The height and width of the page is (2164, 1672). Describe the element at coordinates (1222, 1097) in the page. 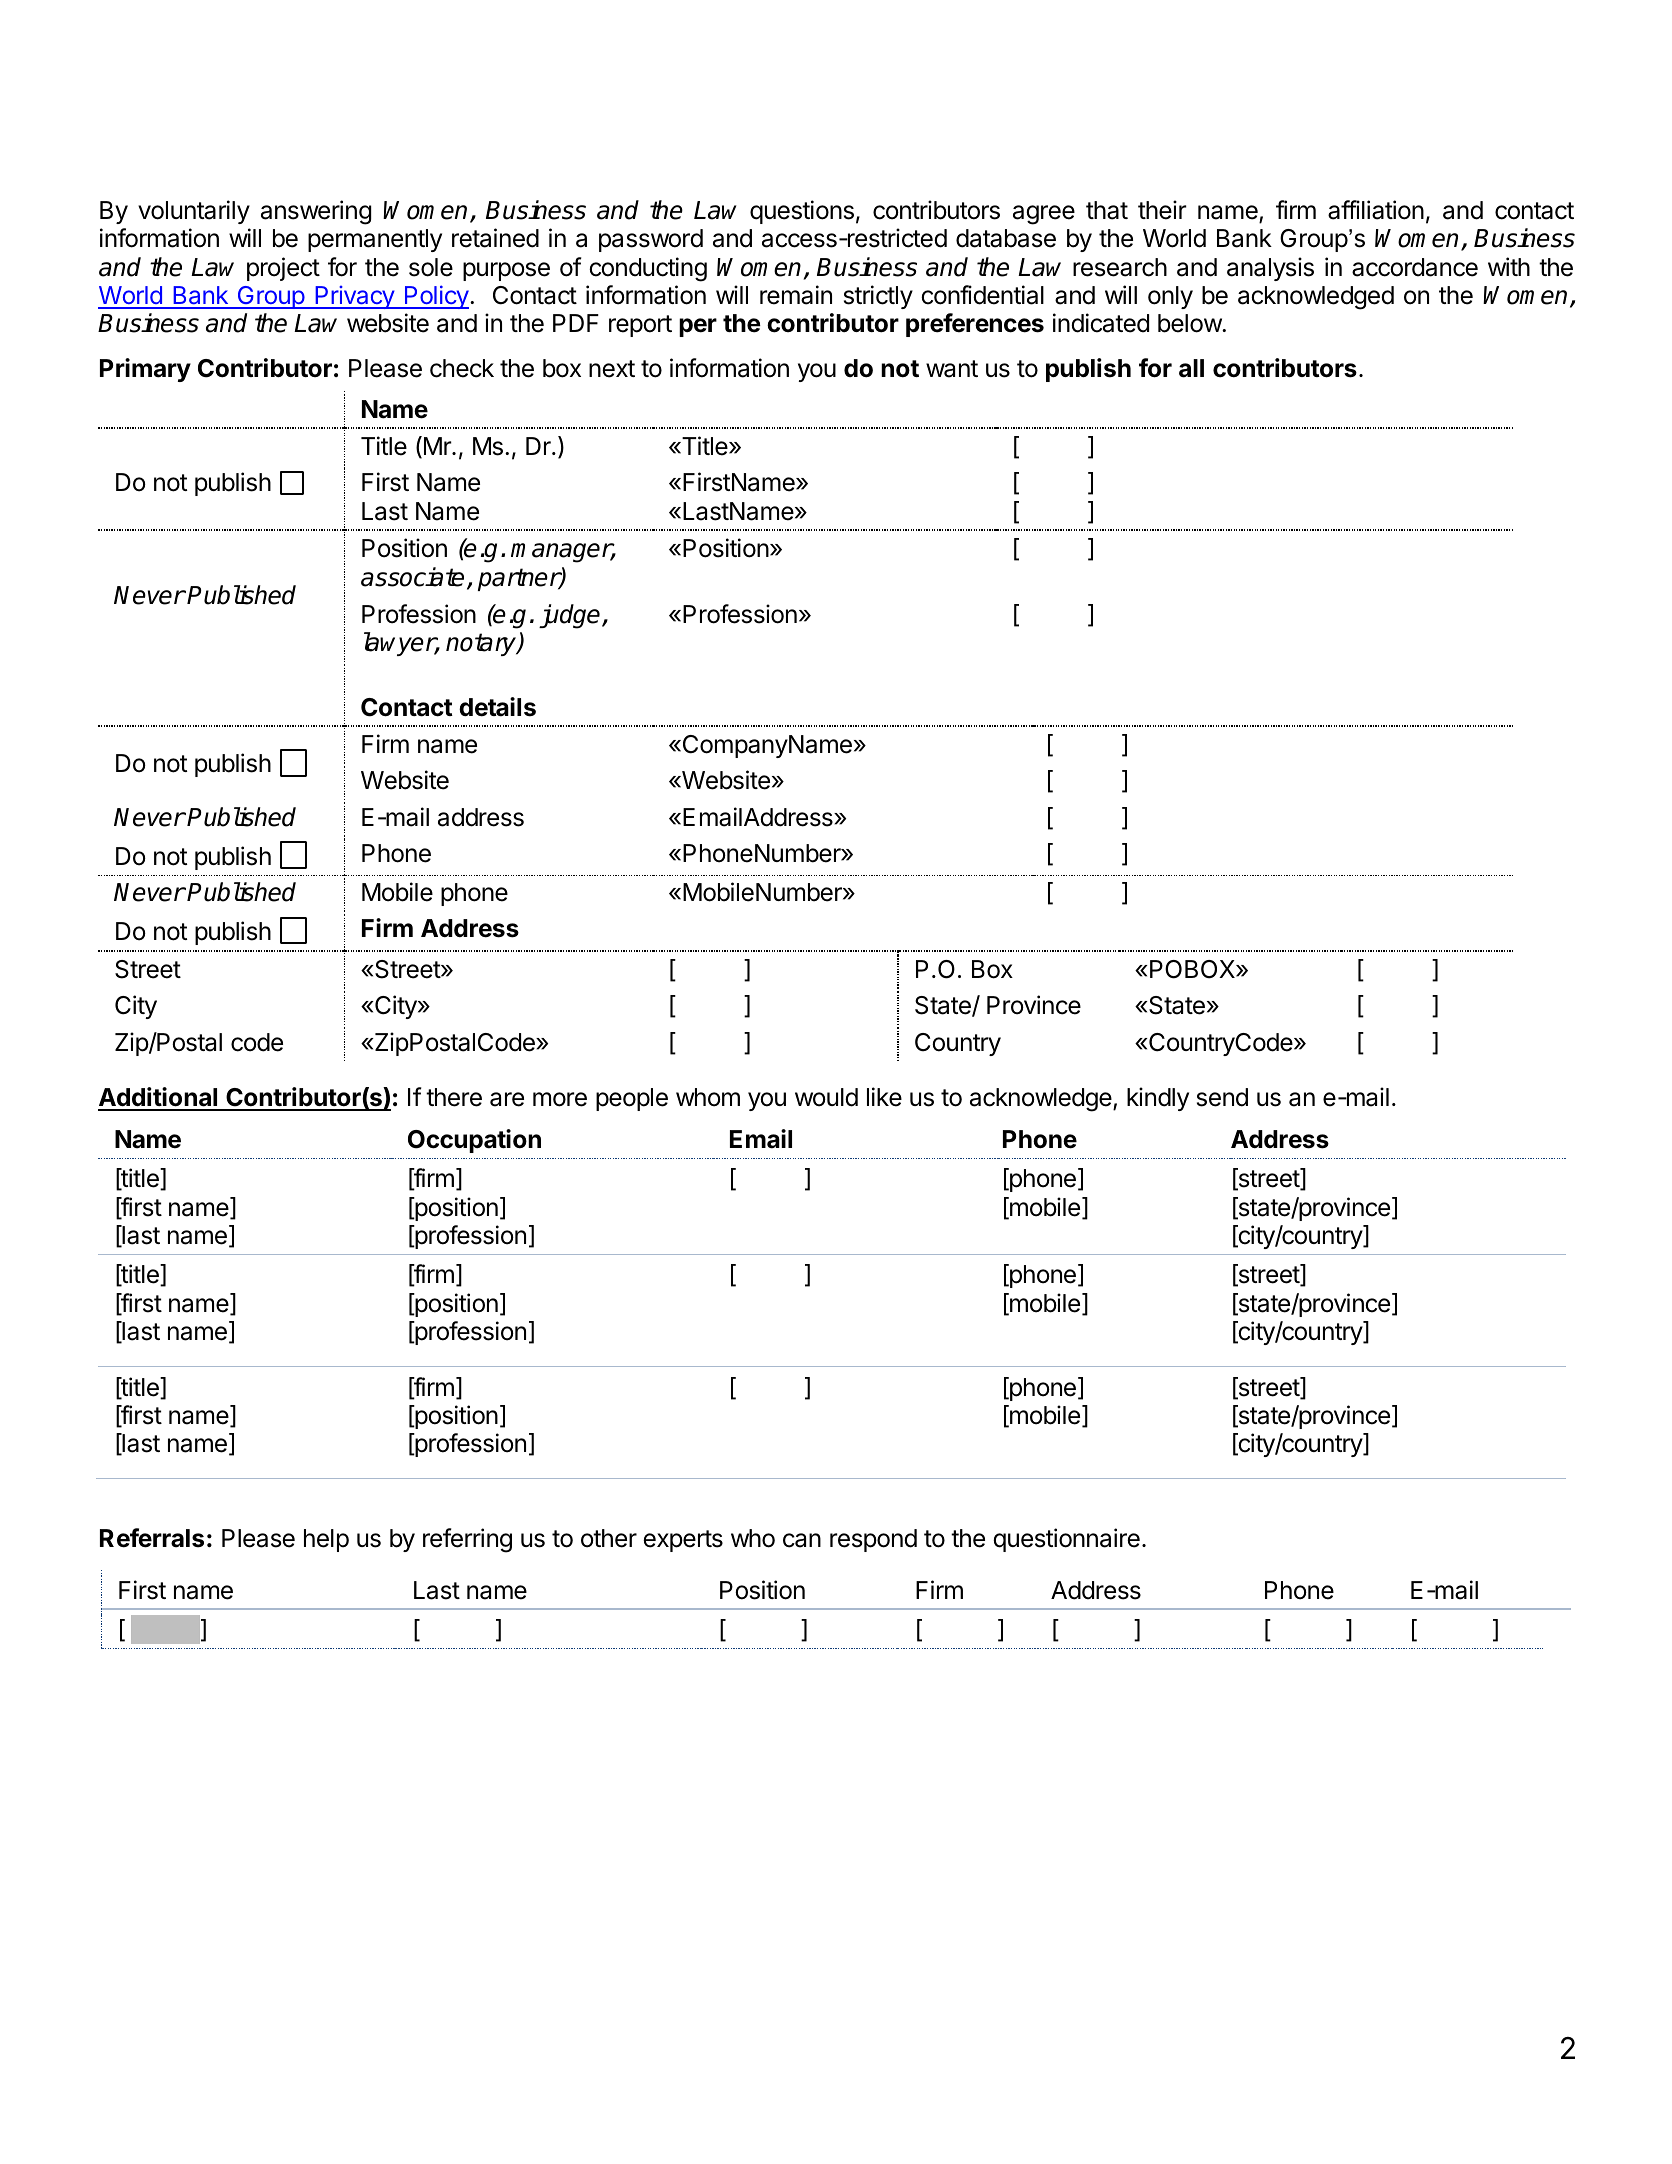

I see `send` at that location.
